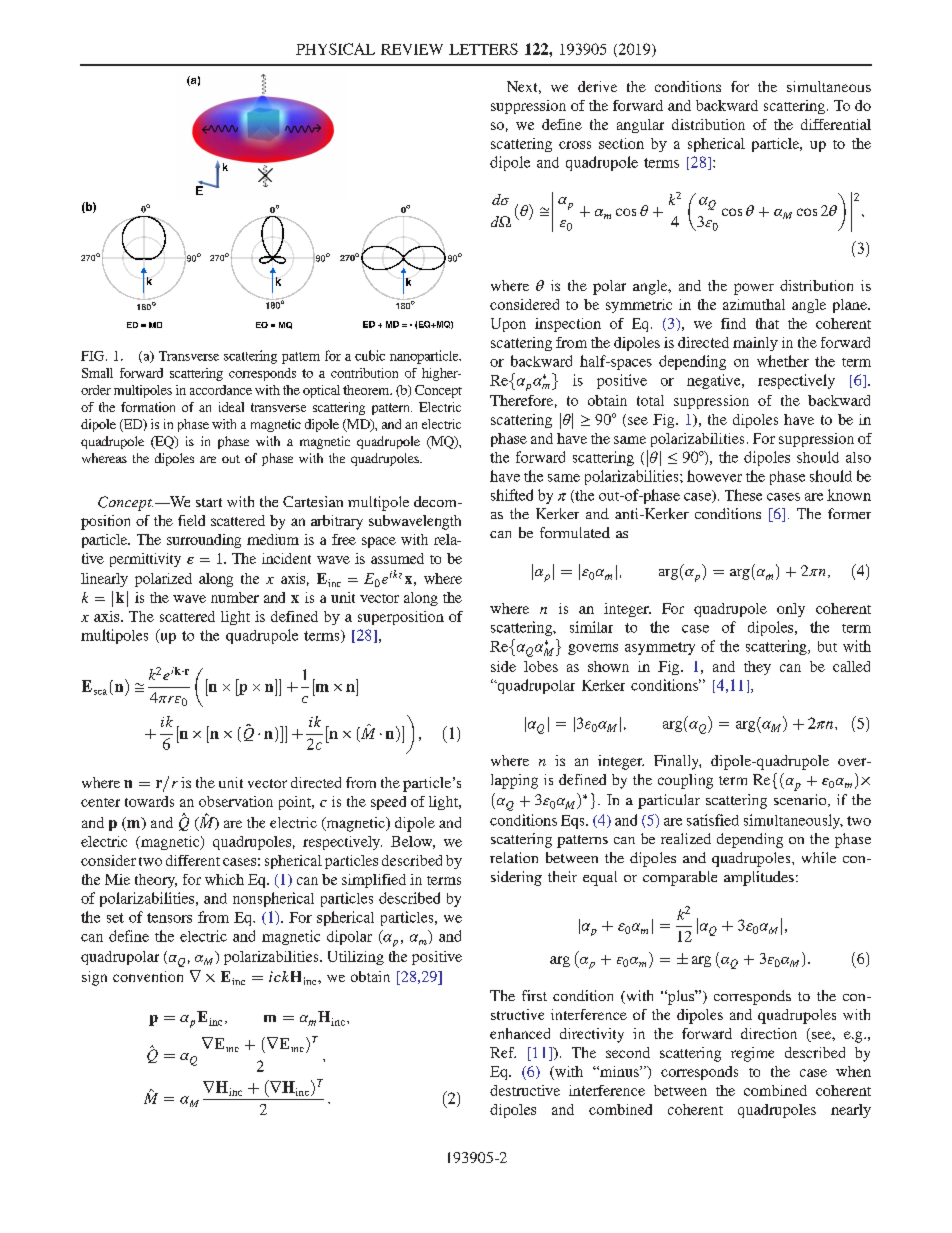 The width and height of the screenshot is (952, 1233). I want to click on angular, so click(640, 126).
